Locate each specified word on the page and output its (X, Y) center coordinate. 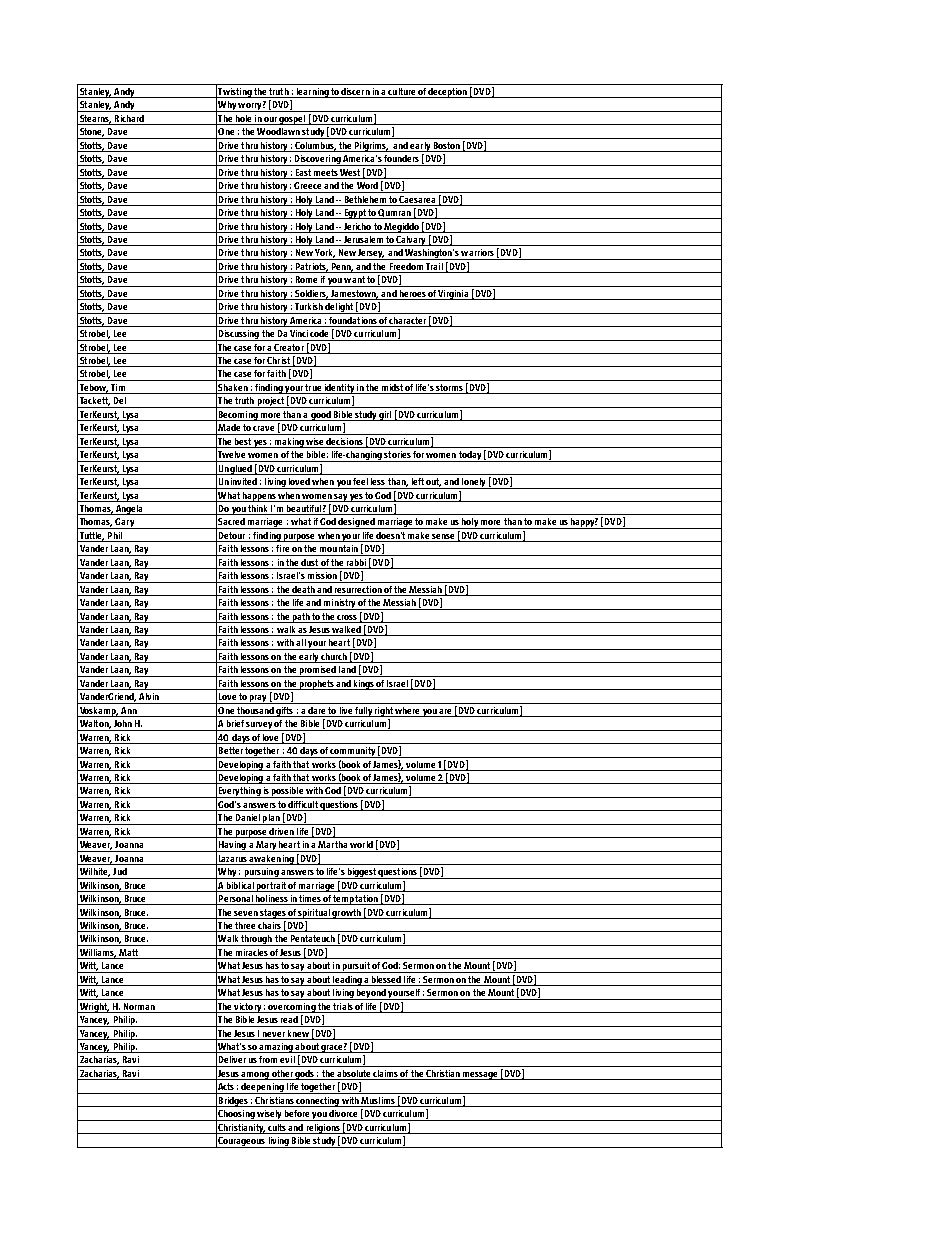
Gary (125, 523)
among (255, 1076)
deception (448, 93)
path (300, 618)
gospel (292, 120)
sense (443, 536)
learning (312, 93)
